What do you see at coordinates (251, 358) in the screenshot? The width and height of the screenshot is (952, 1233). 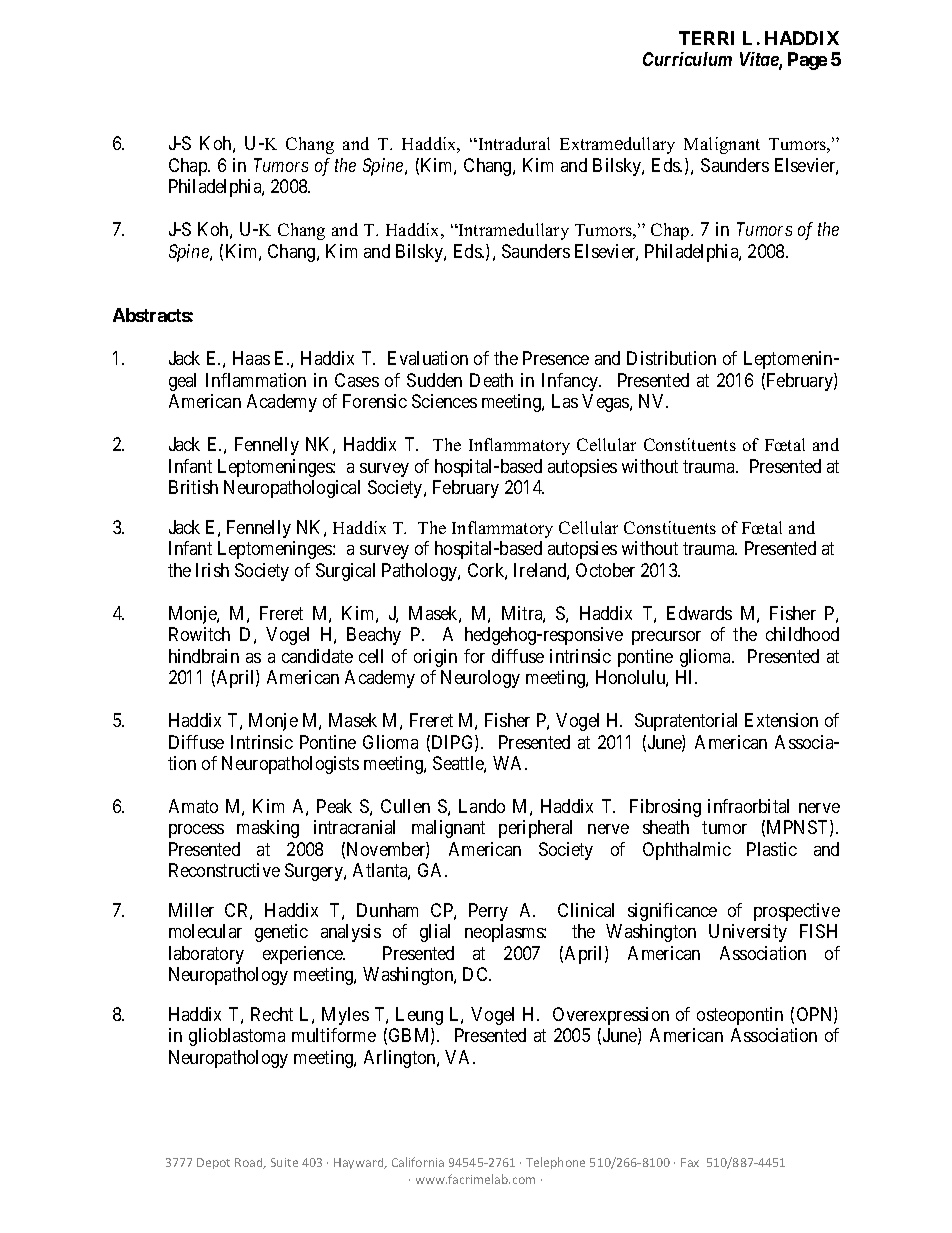 I see `Haas` at bounding box center [251, 358].
